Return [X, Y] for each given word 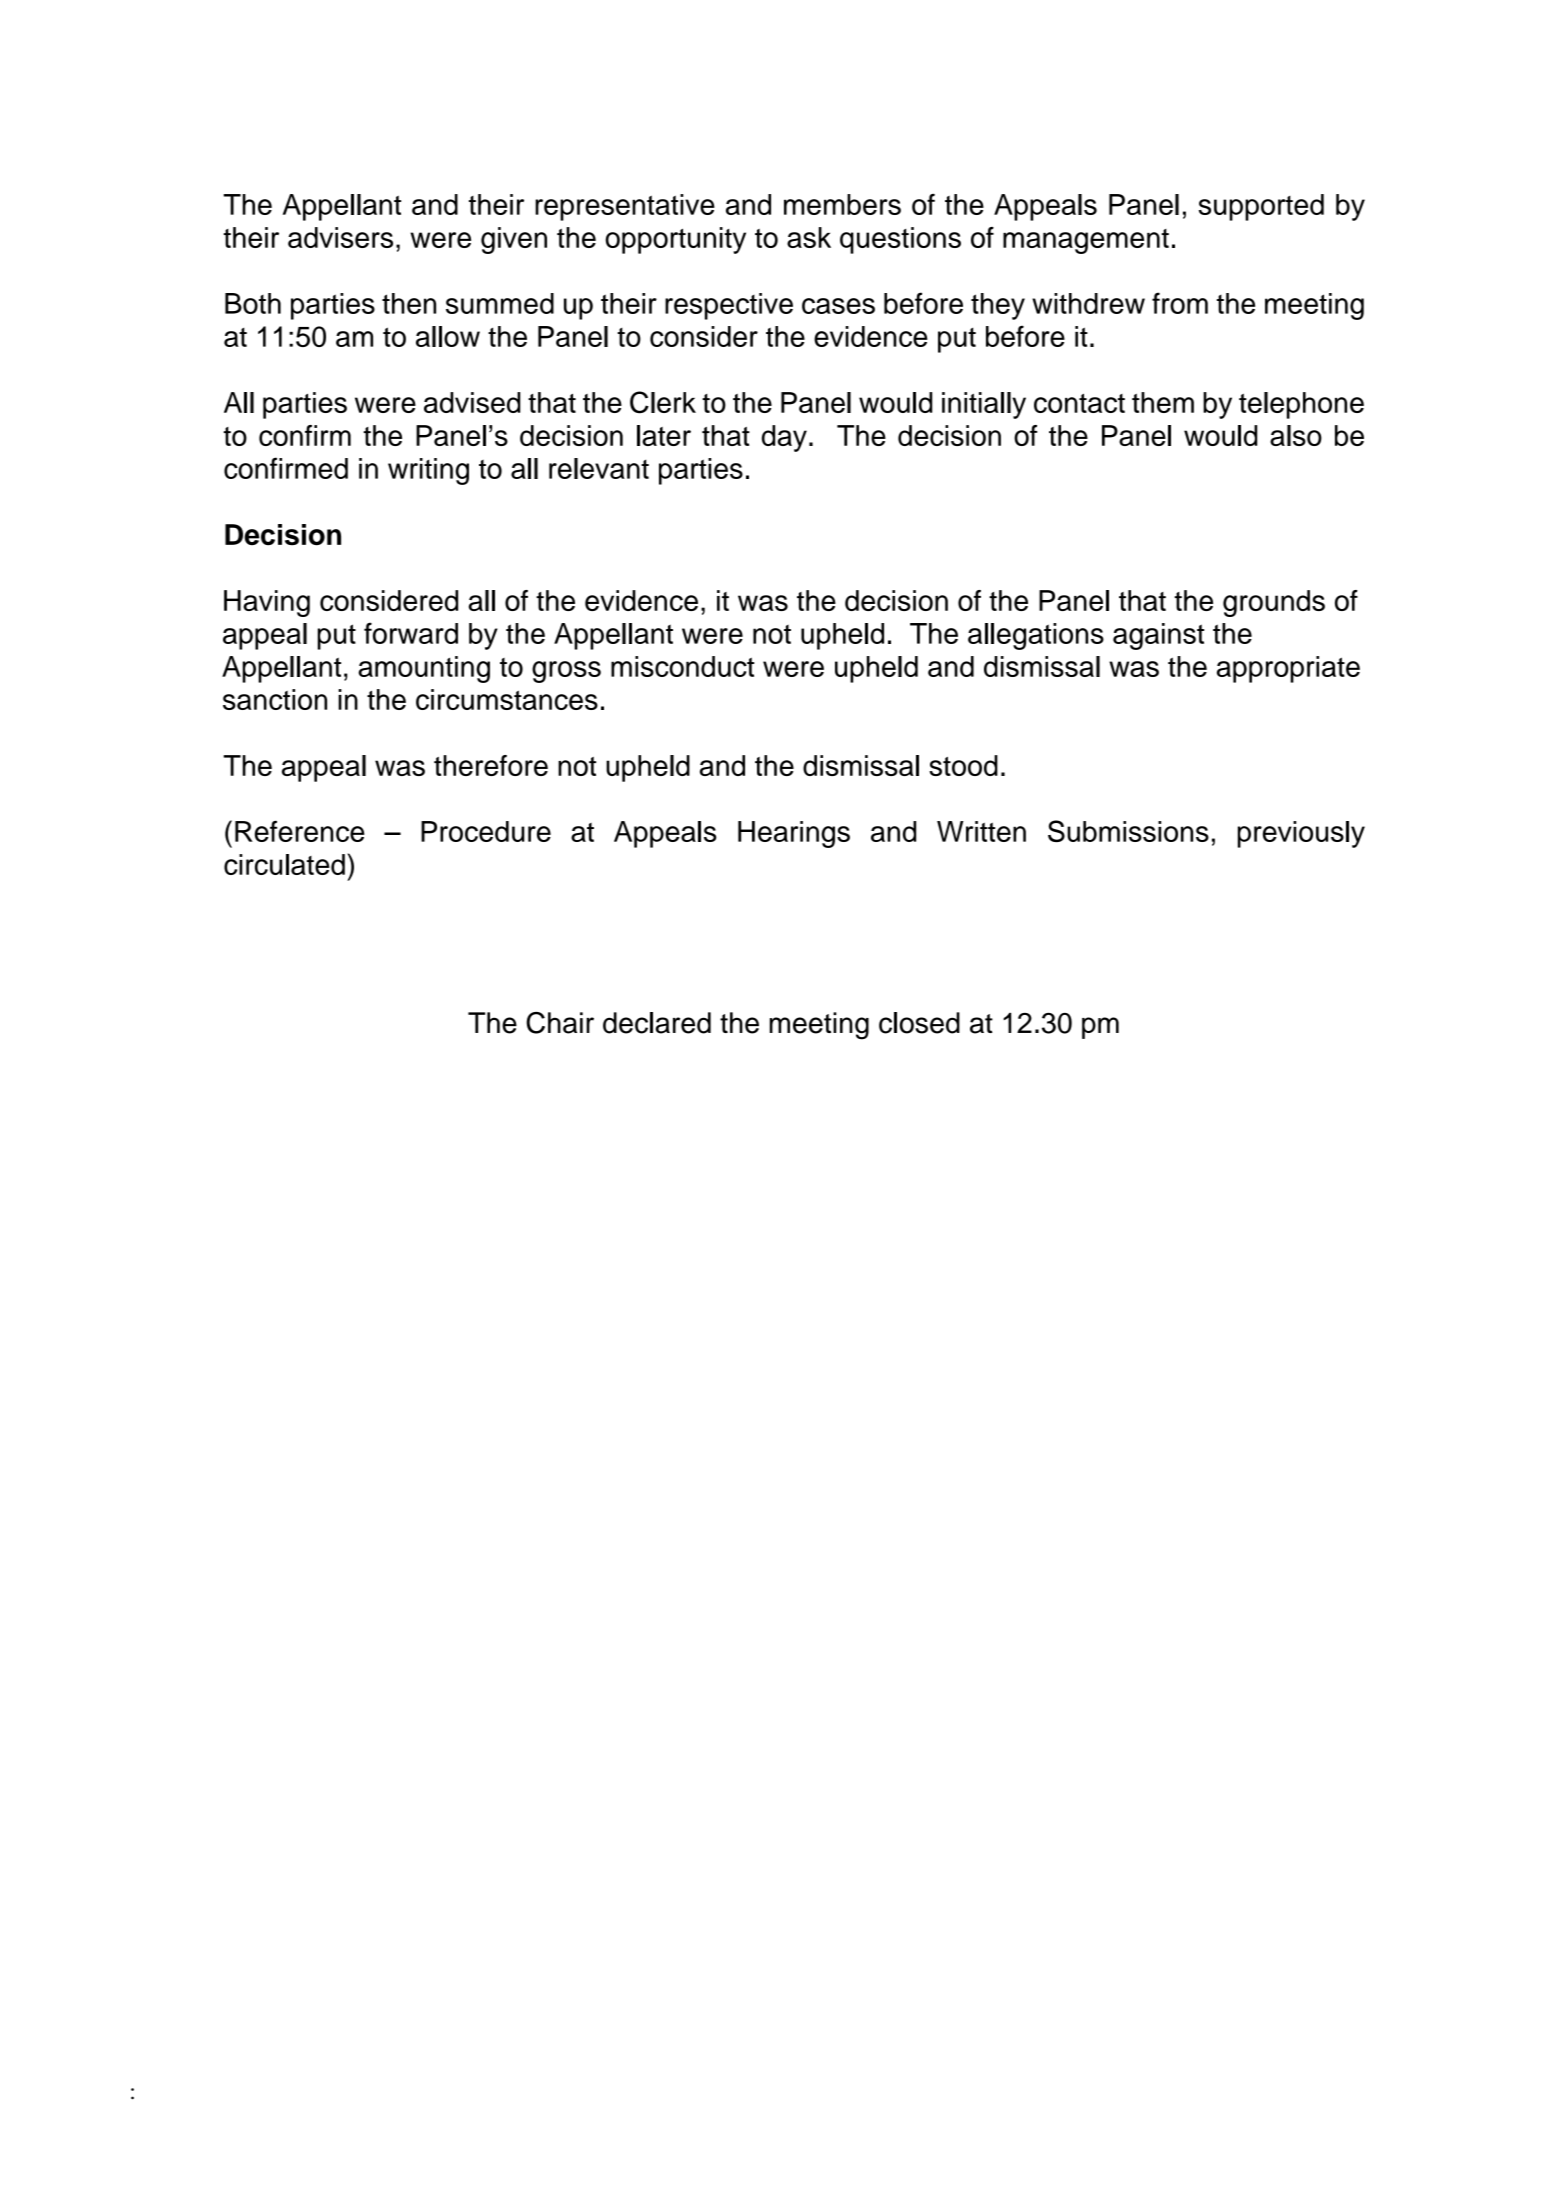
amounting [424, 669]
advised [472, 402]
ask [809, 237]
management [1086, 241]
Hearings [794, 834]
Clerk [663, 402]
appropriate [1288, 669]
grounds [1274, 603]
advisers [340, 237]
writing [428, 471]
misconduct [683, 666]
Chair [560, 1023]
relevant [599, 468]
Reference [299, 831]
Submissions [1128, 831]
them [1163, 402]
